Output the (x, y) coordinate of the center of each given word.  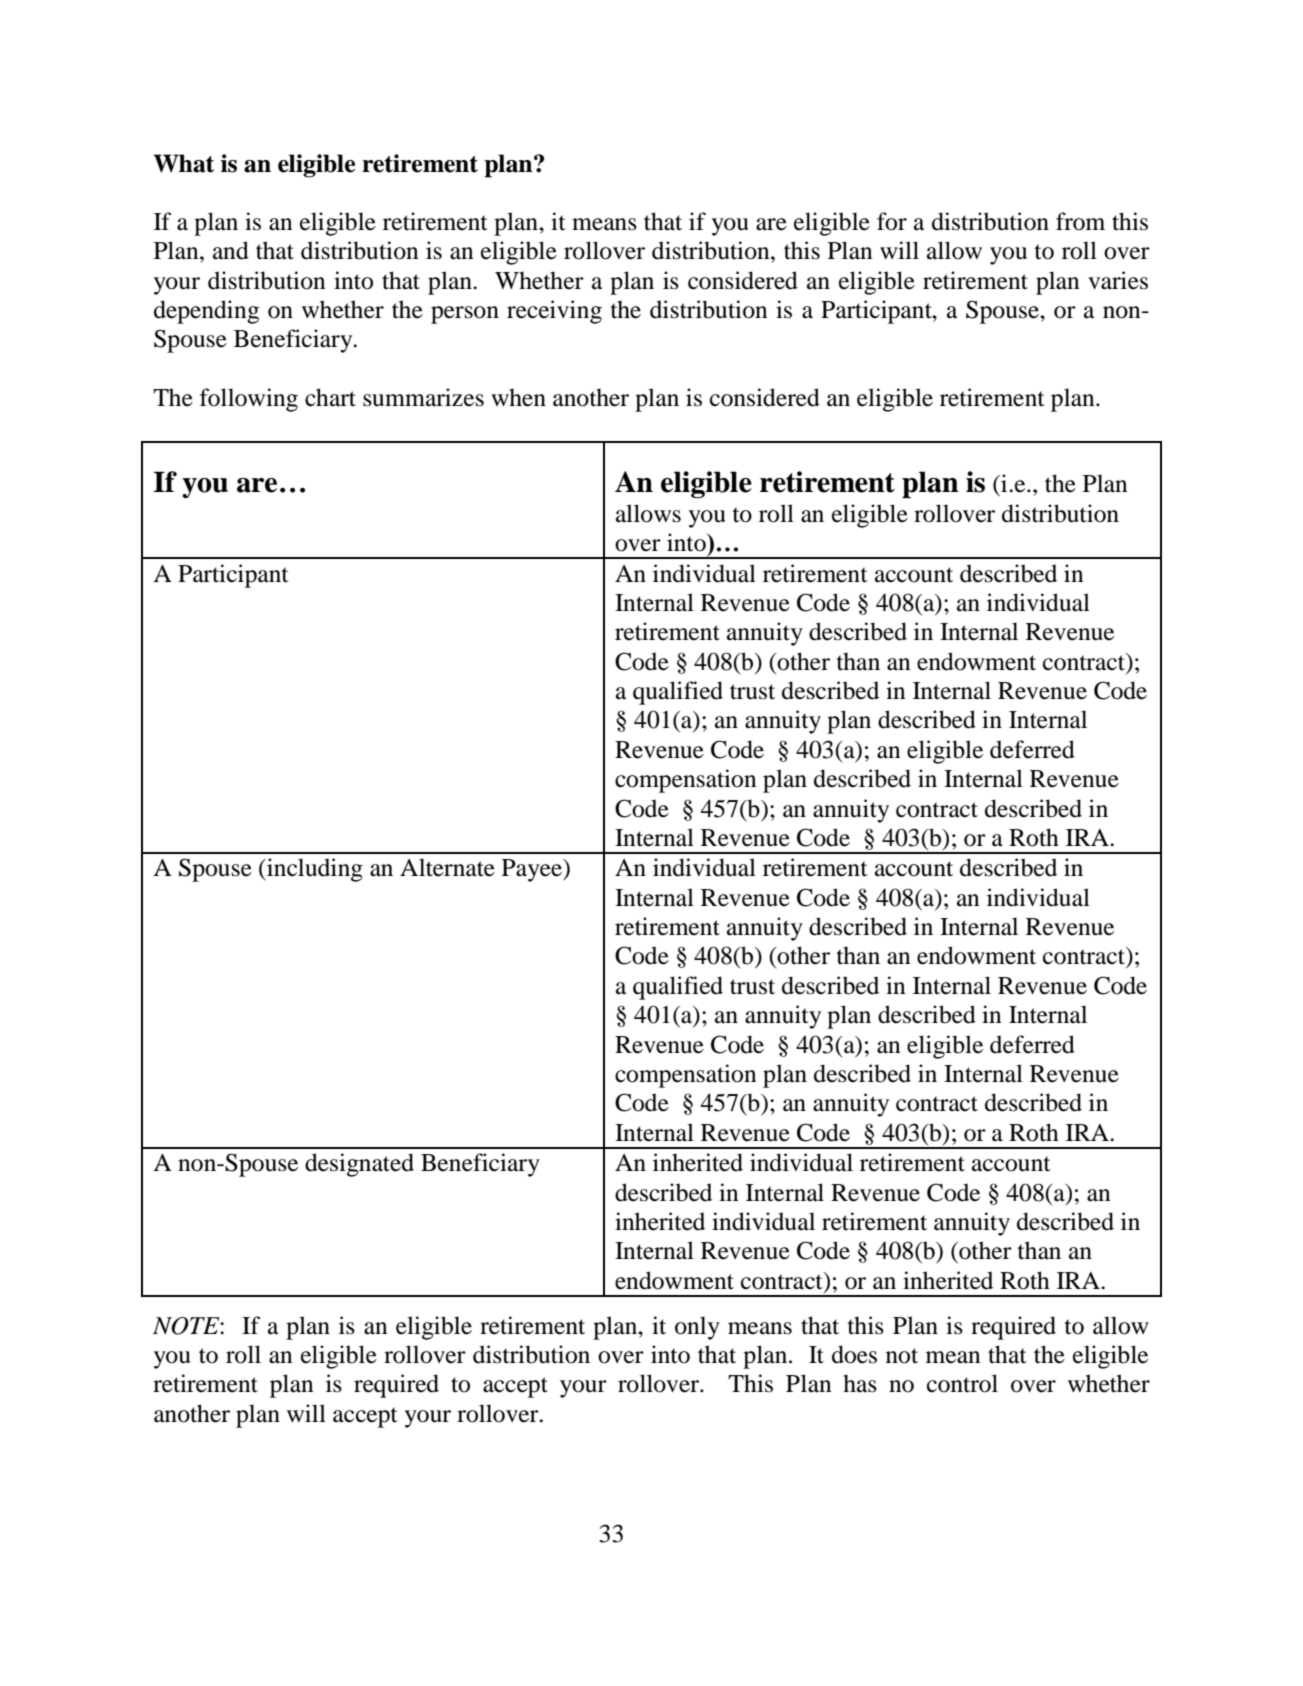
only (697, 1328)
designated (359, 1165)
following (249, 400)
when (518, 397)
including (314, 870)
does (854, 1354)
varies (1118, 280)
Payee (533, 870)
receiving (554, 312)
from (1080, 221)
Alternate (447, 867)
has (860, 1383)
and (231, 250)
